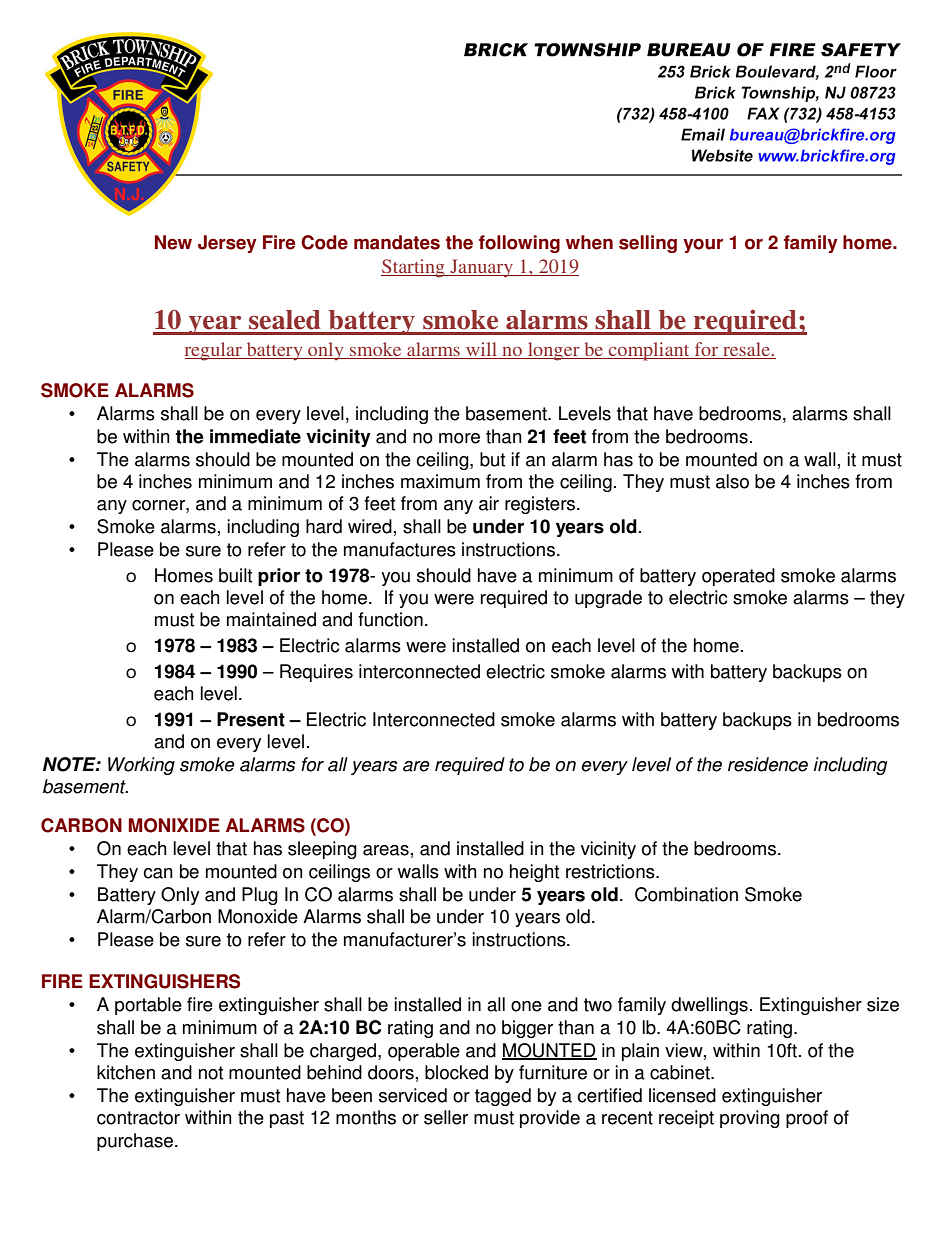 The width and height of the screenshot is (952, 1233). Describe the element at coordinates (703, 245) in the screenshot. I see `your` at that location.
